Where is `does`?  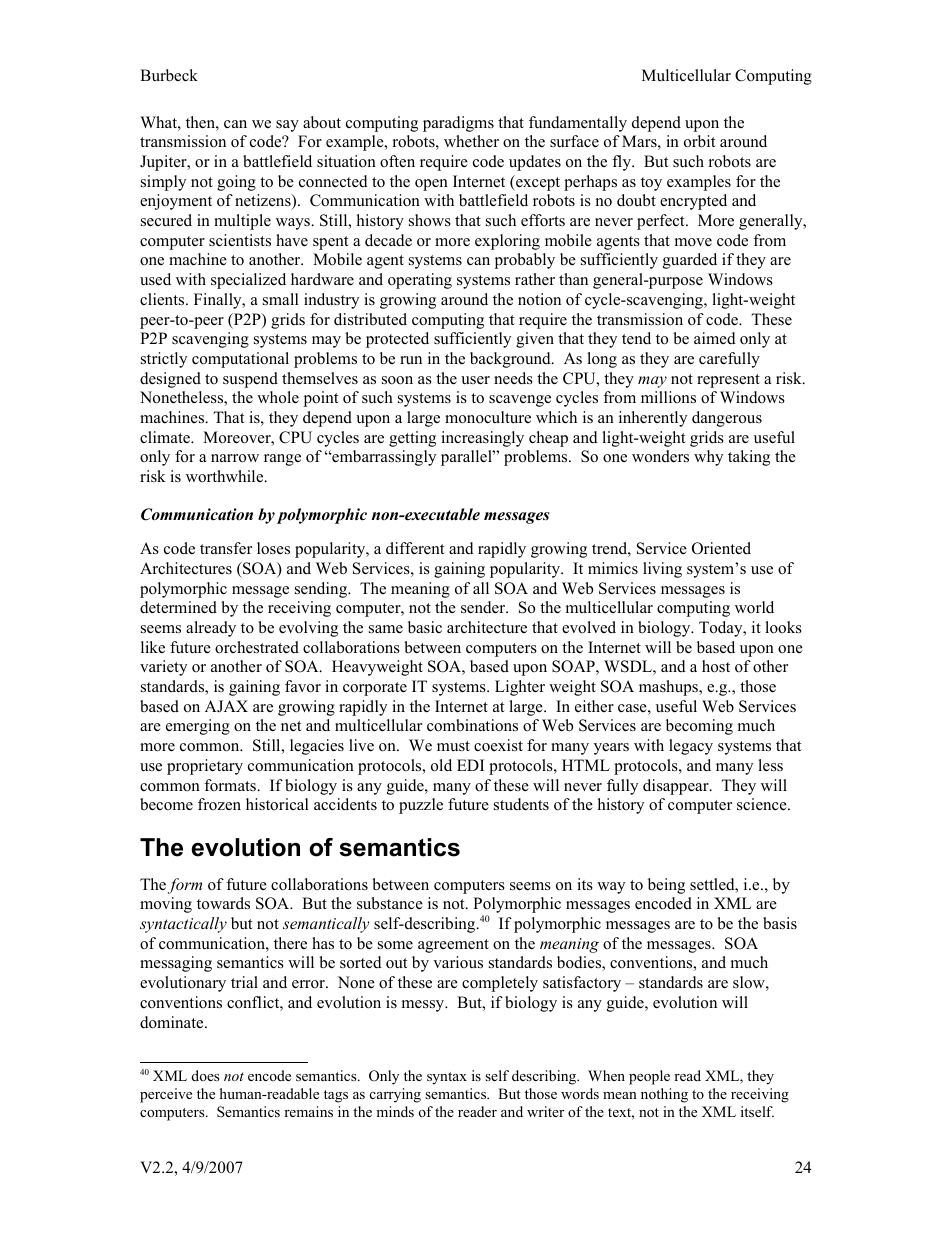 does is located at coordinates (205, 1075).
